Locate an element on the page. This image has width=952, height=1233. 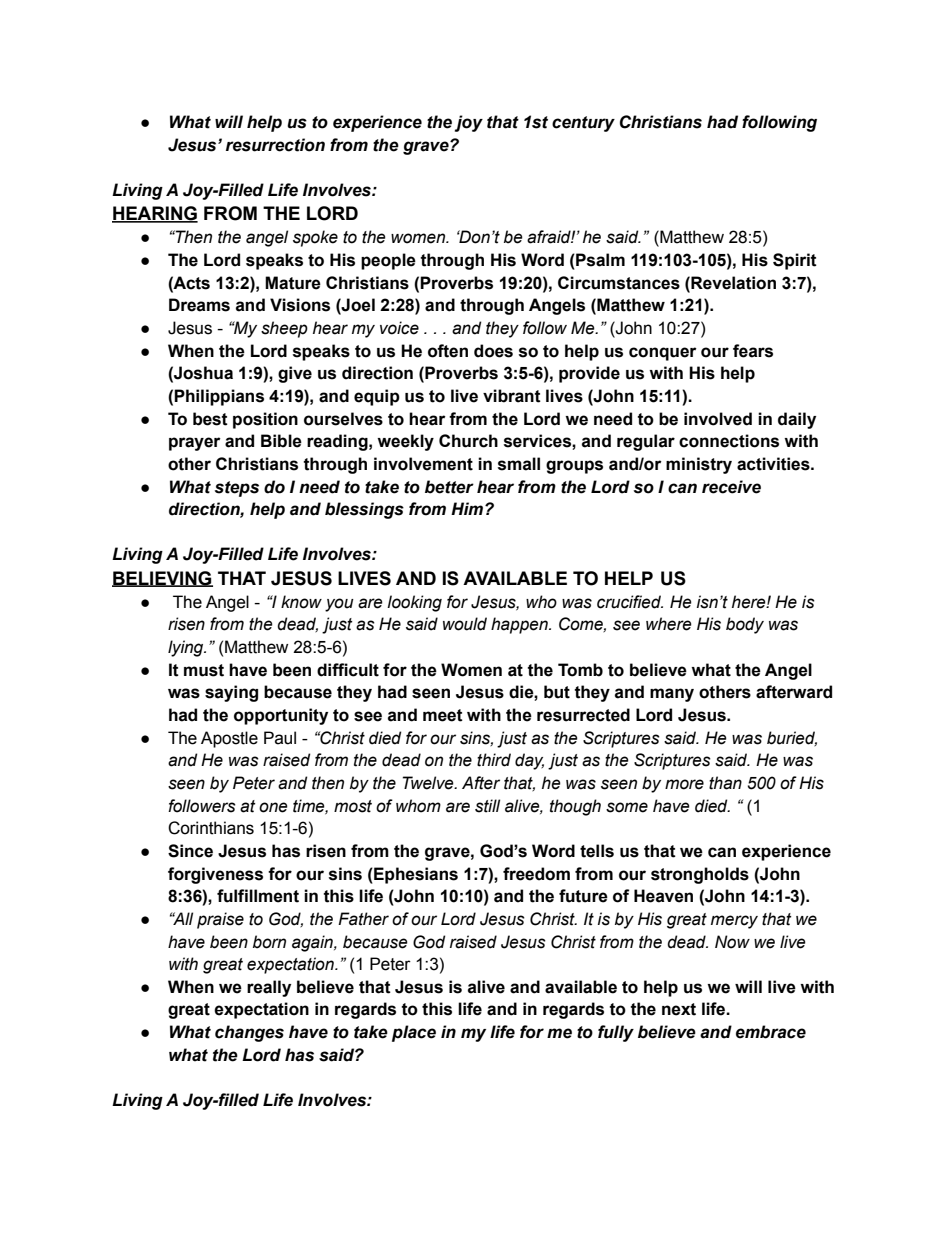
one is located at coordinates (273, 807).
